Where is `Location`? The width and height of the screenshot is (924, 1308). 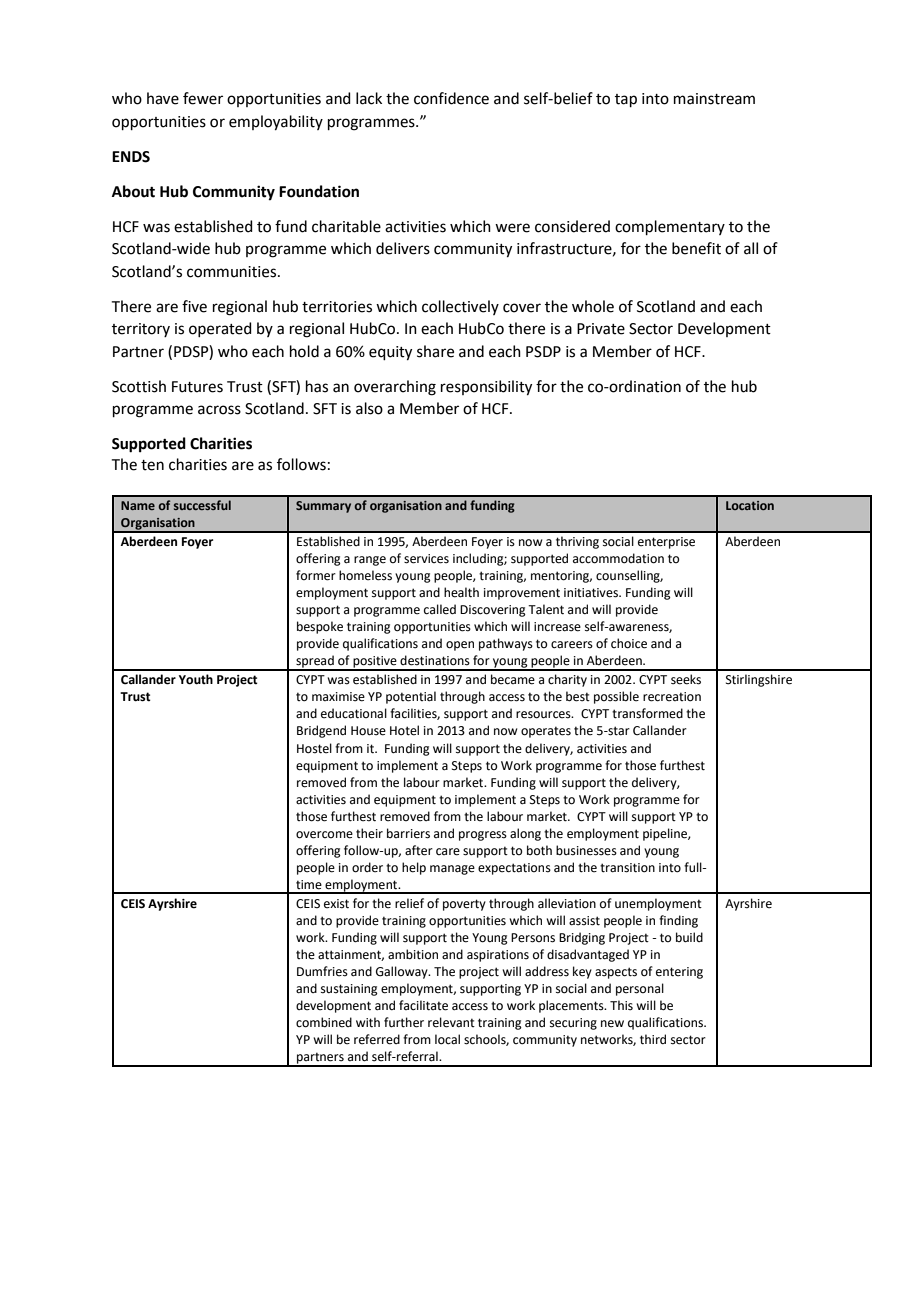
Location is located at coordinates (750, 505).
